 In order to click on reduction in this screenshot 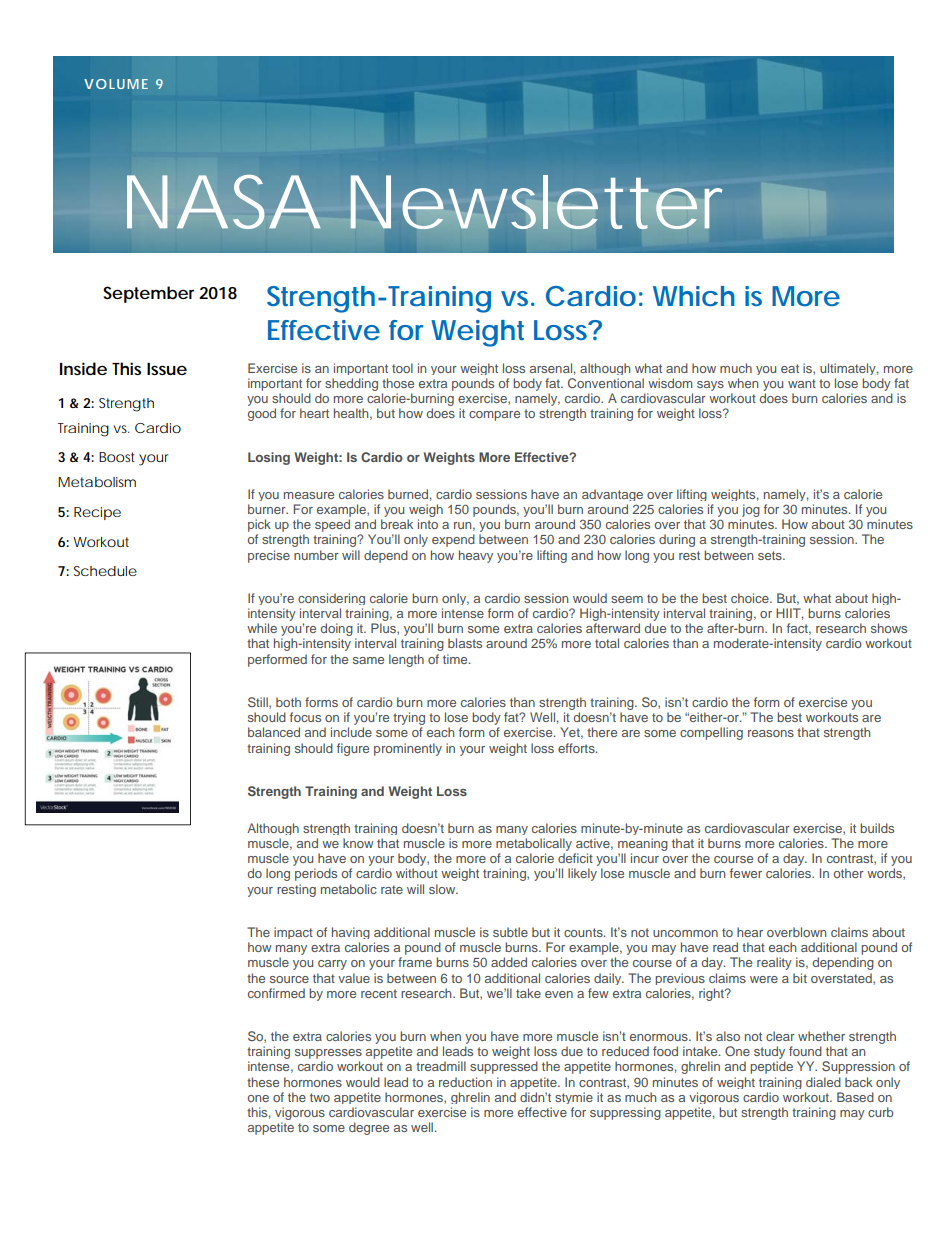, I will do `click(465, 1082)`.
